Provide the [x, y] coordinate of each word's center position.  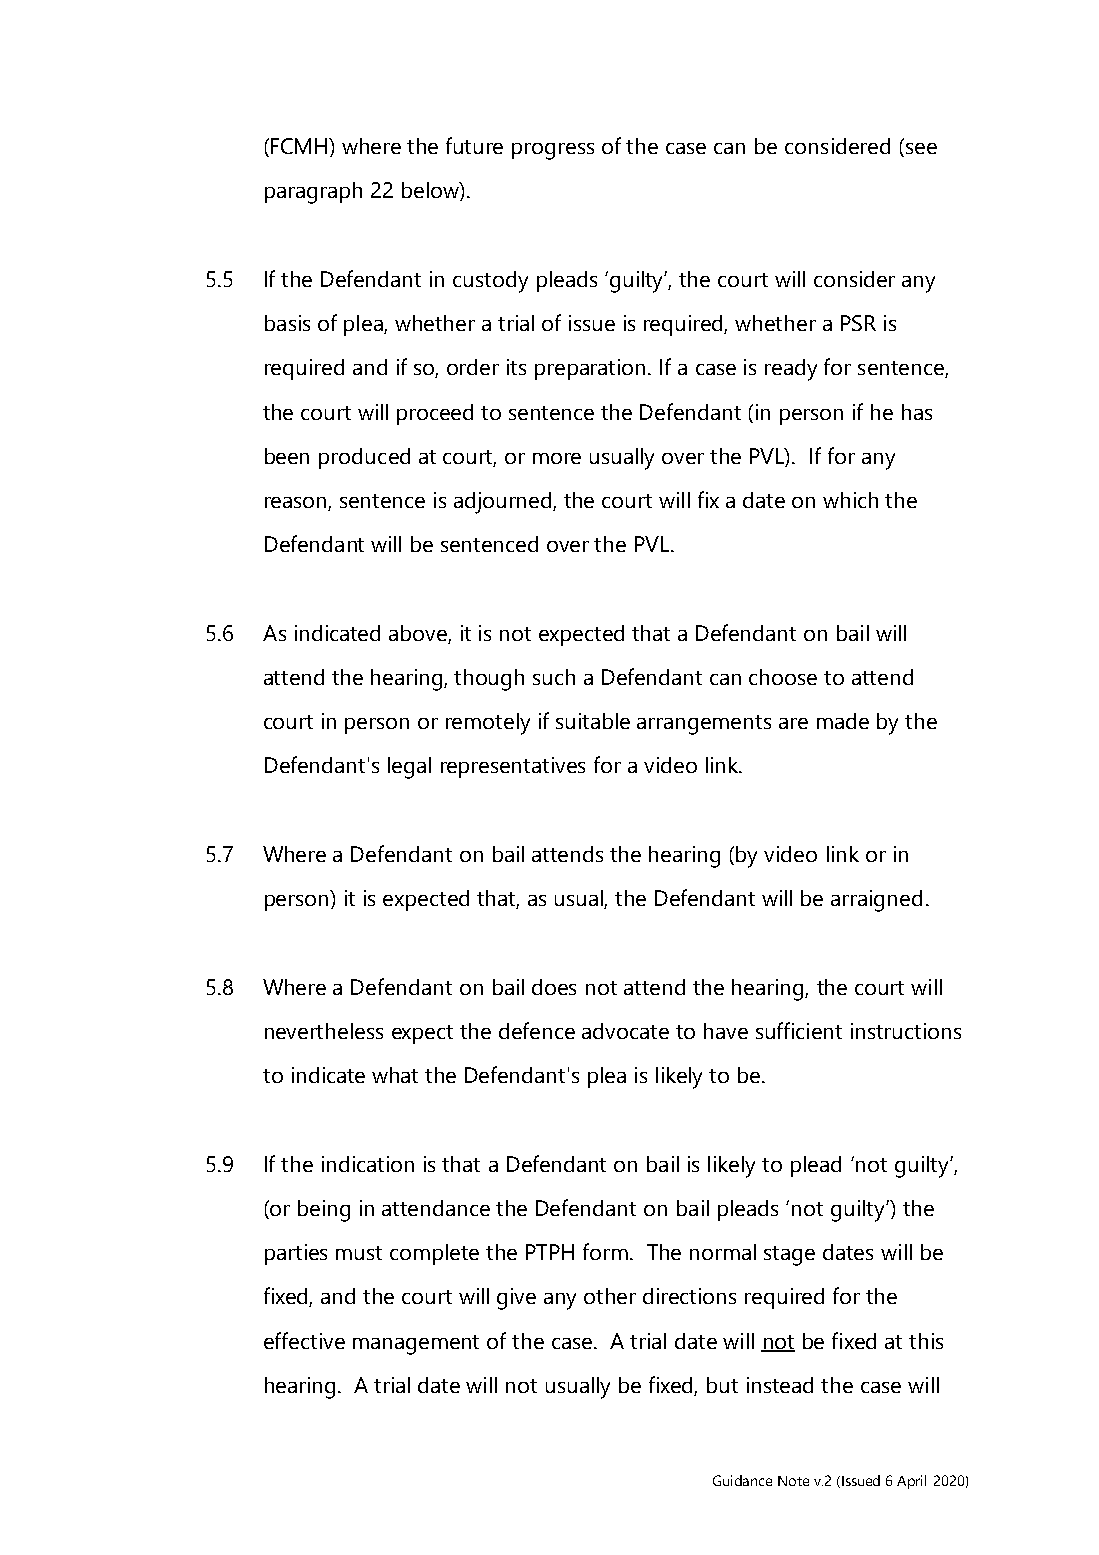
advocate [625, 1031]
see [921, 148]
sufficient [799, 1030]
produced [364, 458]
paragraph [313, 193]
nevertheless [324, 1031]
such [554, 677]
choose [783, 677]
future [474, 145]
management [416, 1345]
